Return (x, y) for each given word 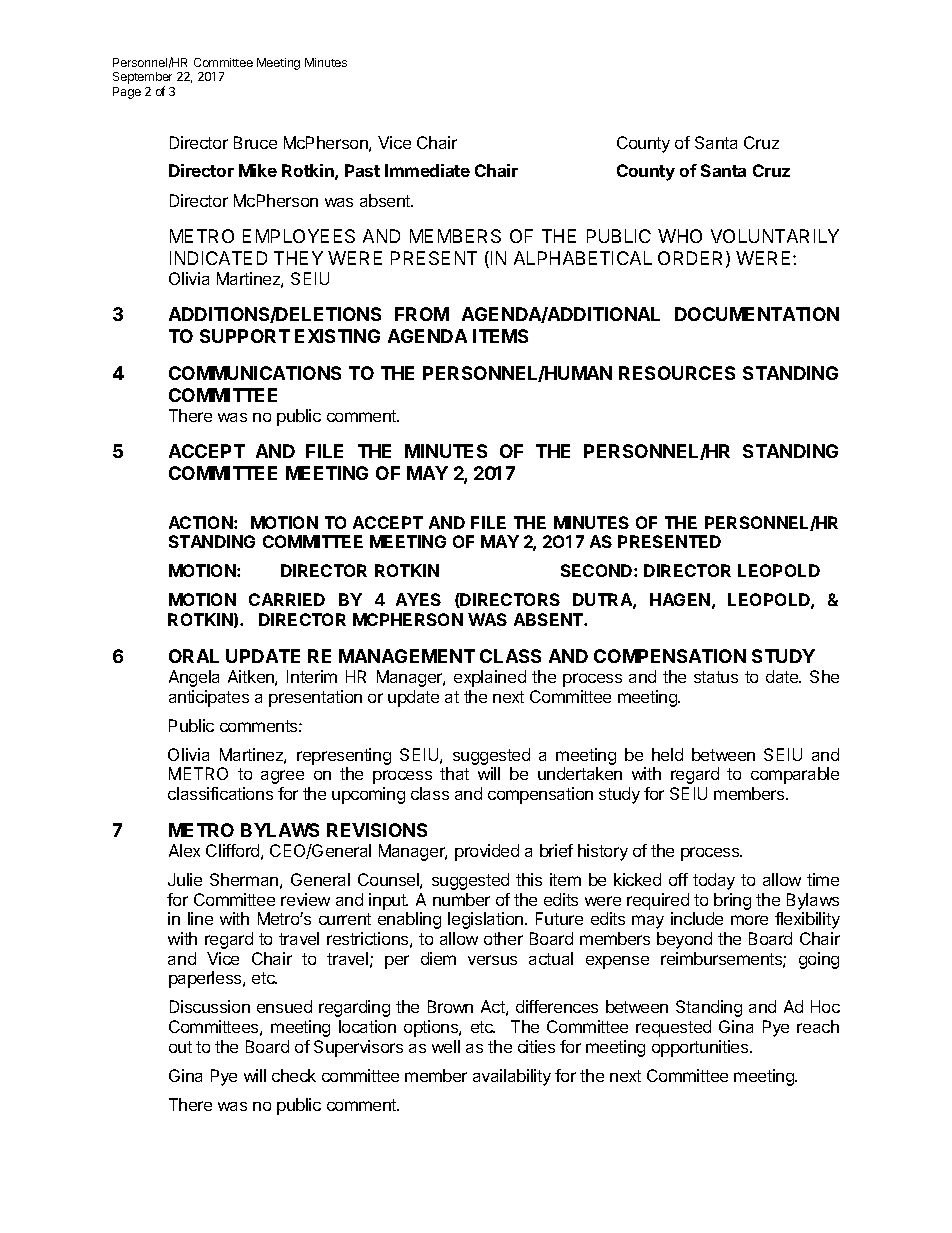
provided (487, 852)
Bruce (255, 142)
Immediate (427, 170)
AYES (418, 599)
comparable (795, 775)
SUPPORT (245, 336)
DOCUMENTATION (757, 314)
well (446, 1046)
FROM (422, 314)
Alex (184, 850)
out (180, 1047)
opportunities (701, 1048)
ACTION (202, 522)
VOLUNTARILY (775, 236)
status (716, 677)
